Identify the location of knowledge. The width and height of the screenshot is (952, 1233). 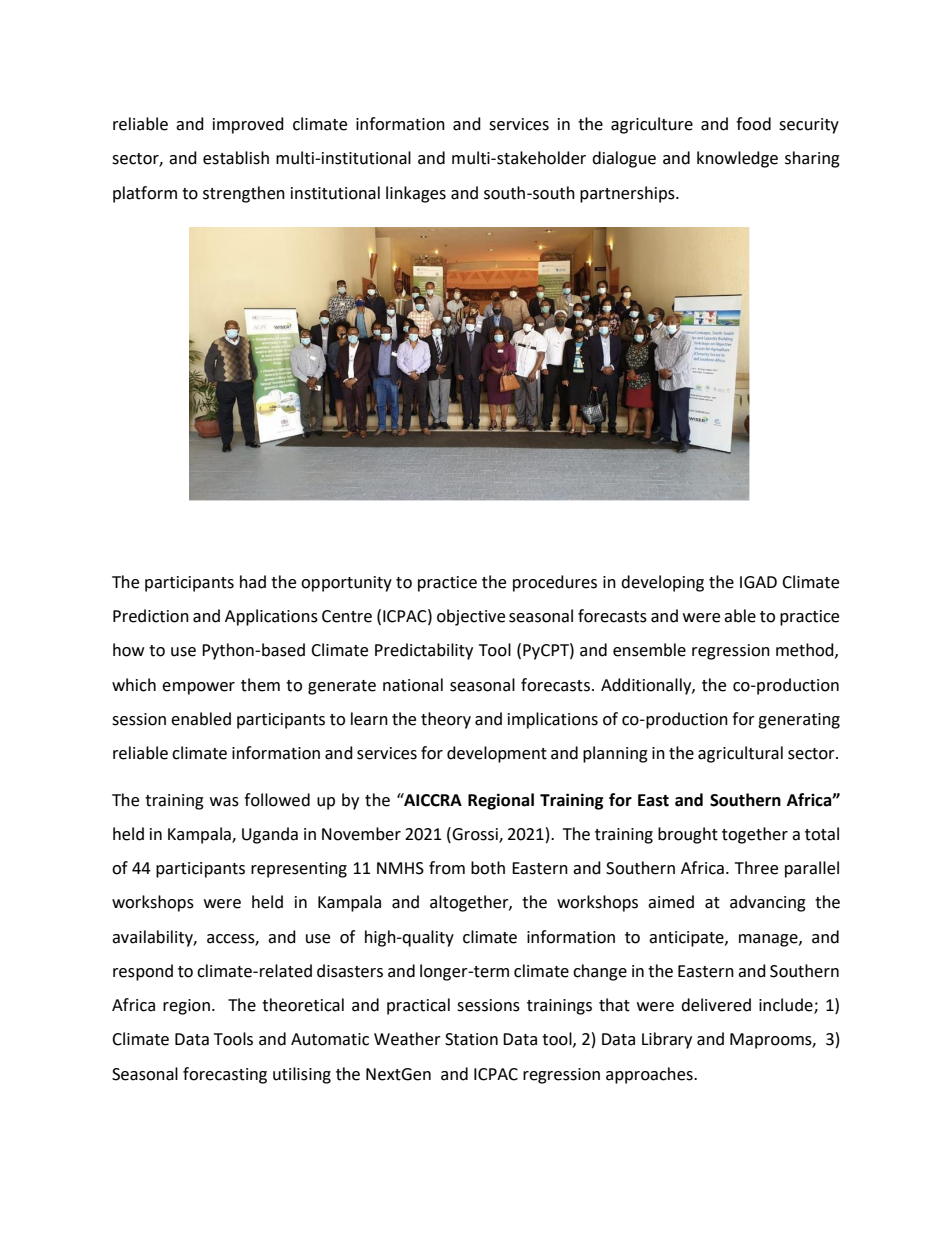
(737, 159).
